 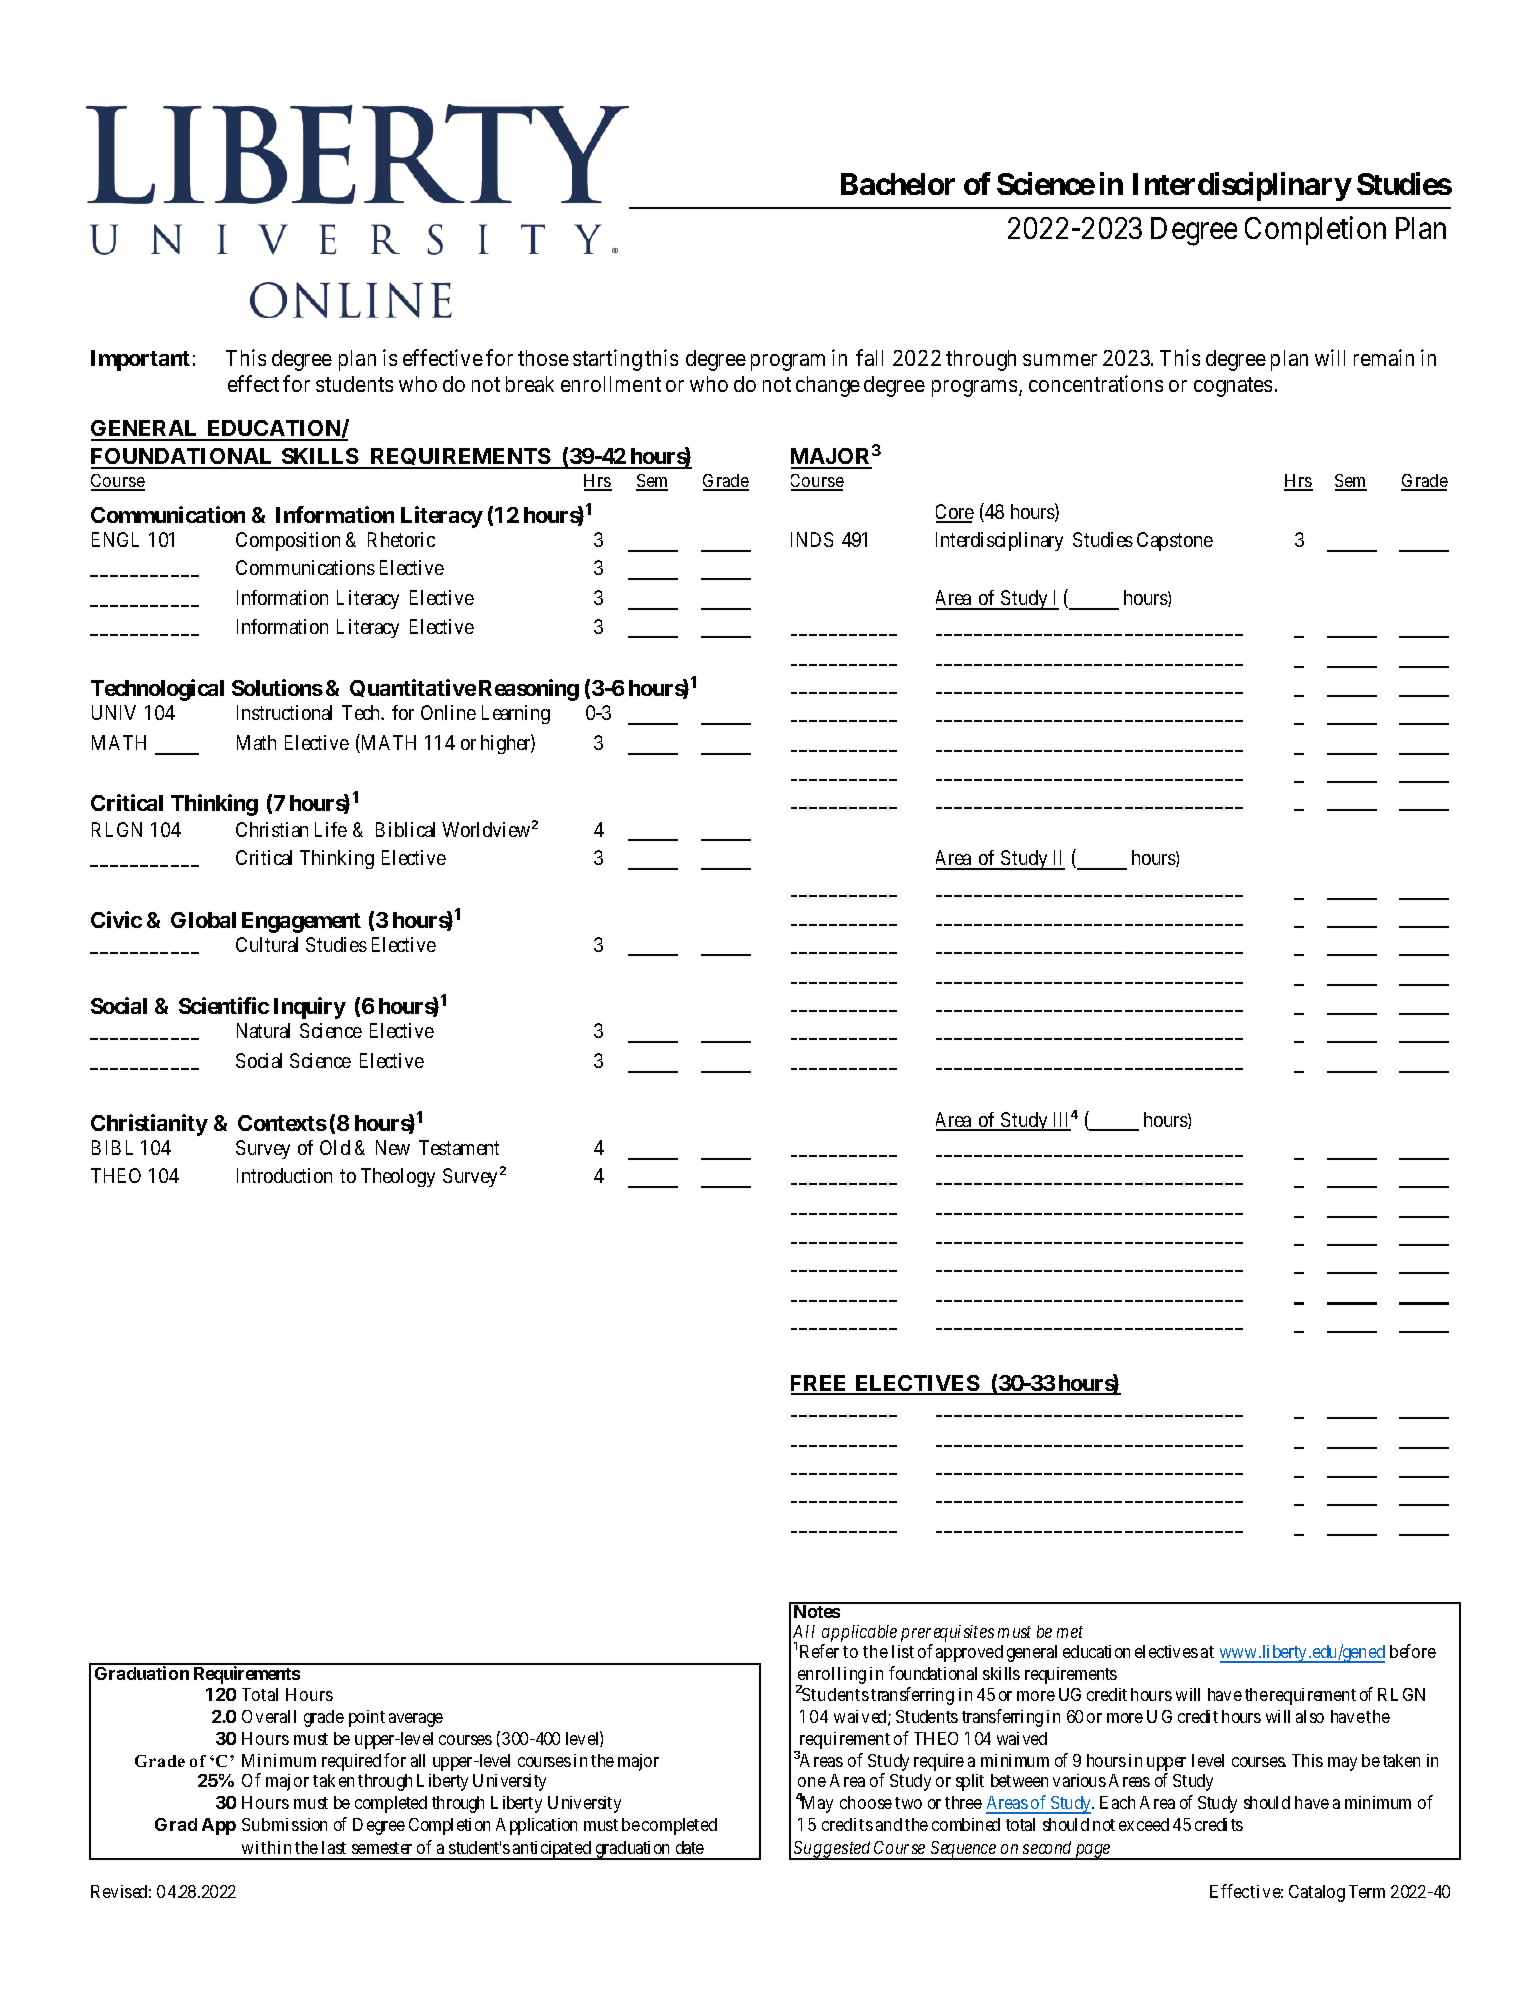 I want to click on Composition, so click(x=288, y=541).
